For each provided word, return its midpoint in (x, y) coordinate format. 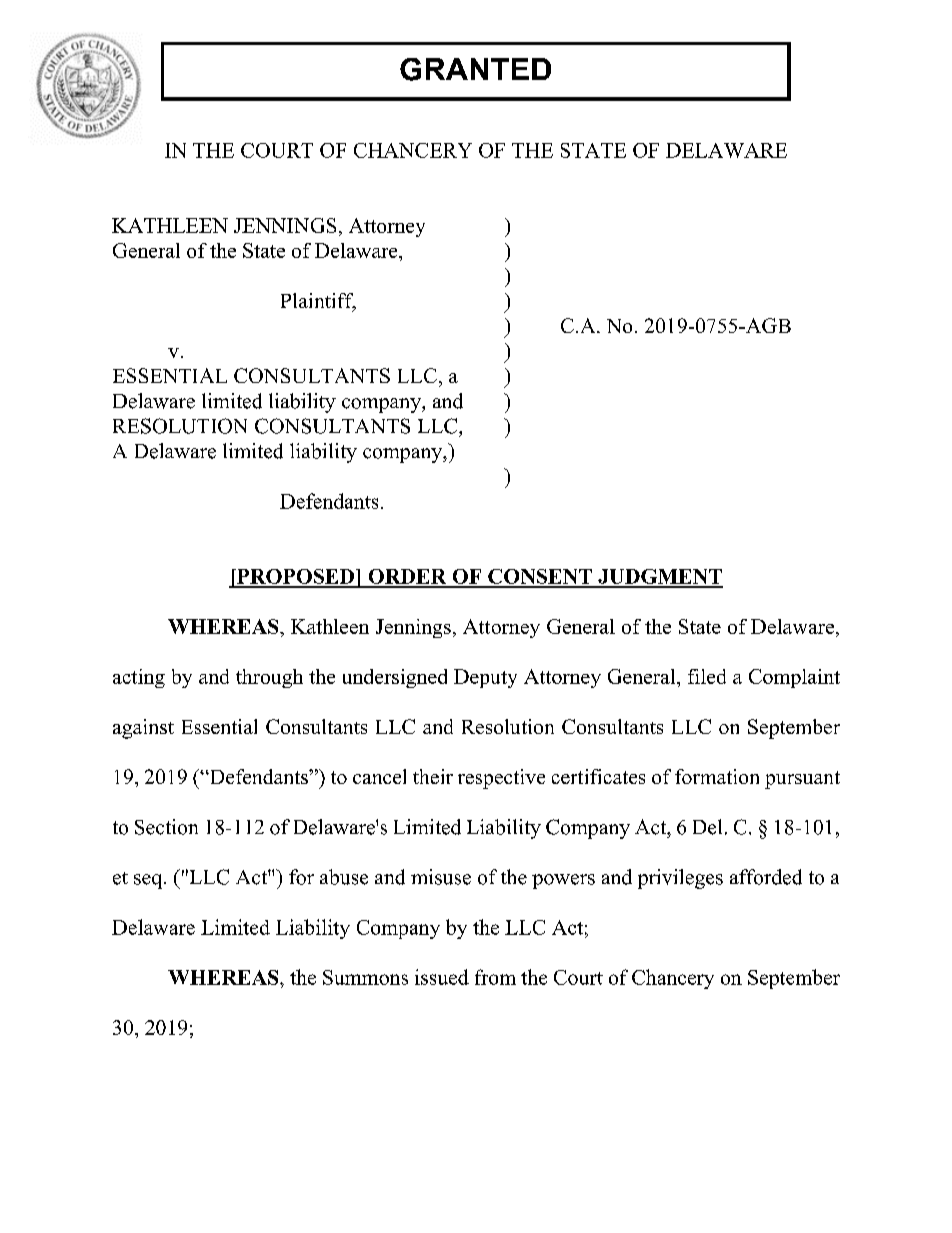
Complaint (794, 678)
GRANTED (475, 69)
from (495, 977)
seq (149, 881)
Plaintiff (318, 302)
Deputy (485, 678)
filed (707, 676)
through (269, 678)
